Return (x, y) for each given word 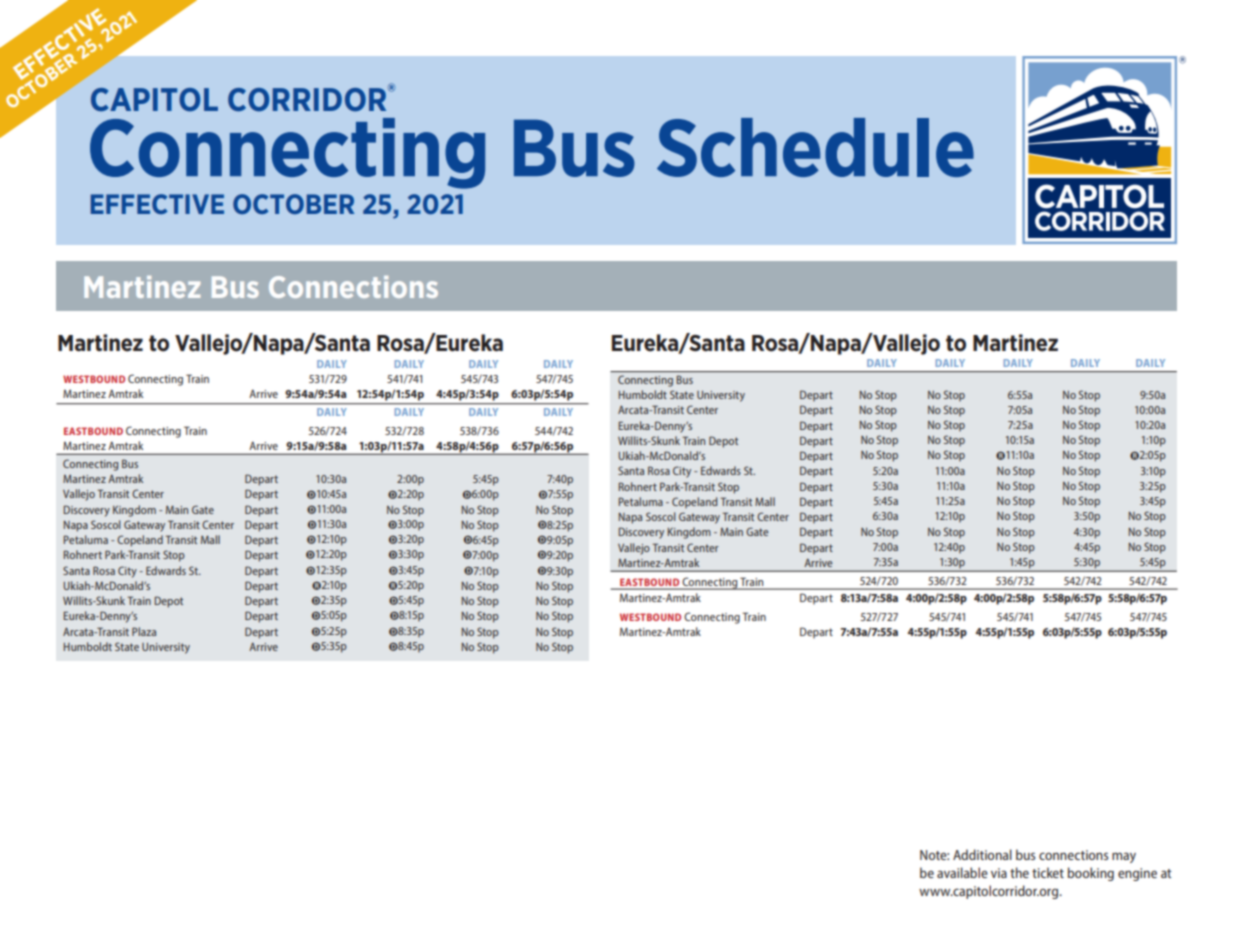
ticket (1048, 872)
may (1124, 857)
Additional (982, 854)
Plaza (144, 631)
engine (1137, 874)
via (999, 873)
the (1019, 872)
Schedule (815, 147)
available (962, 872)
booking (1091, 874)
